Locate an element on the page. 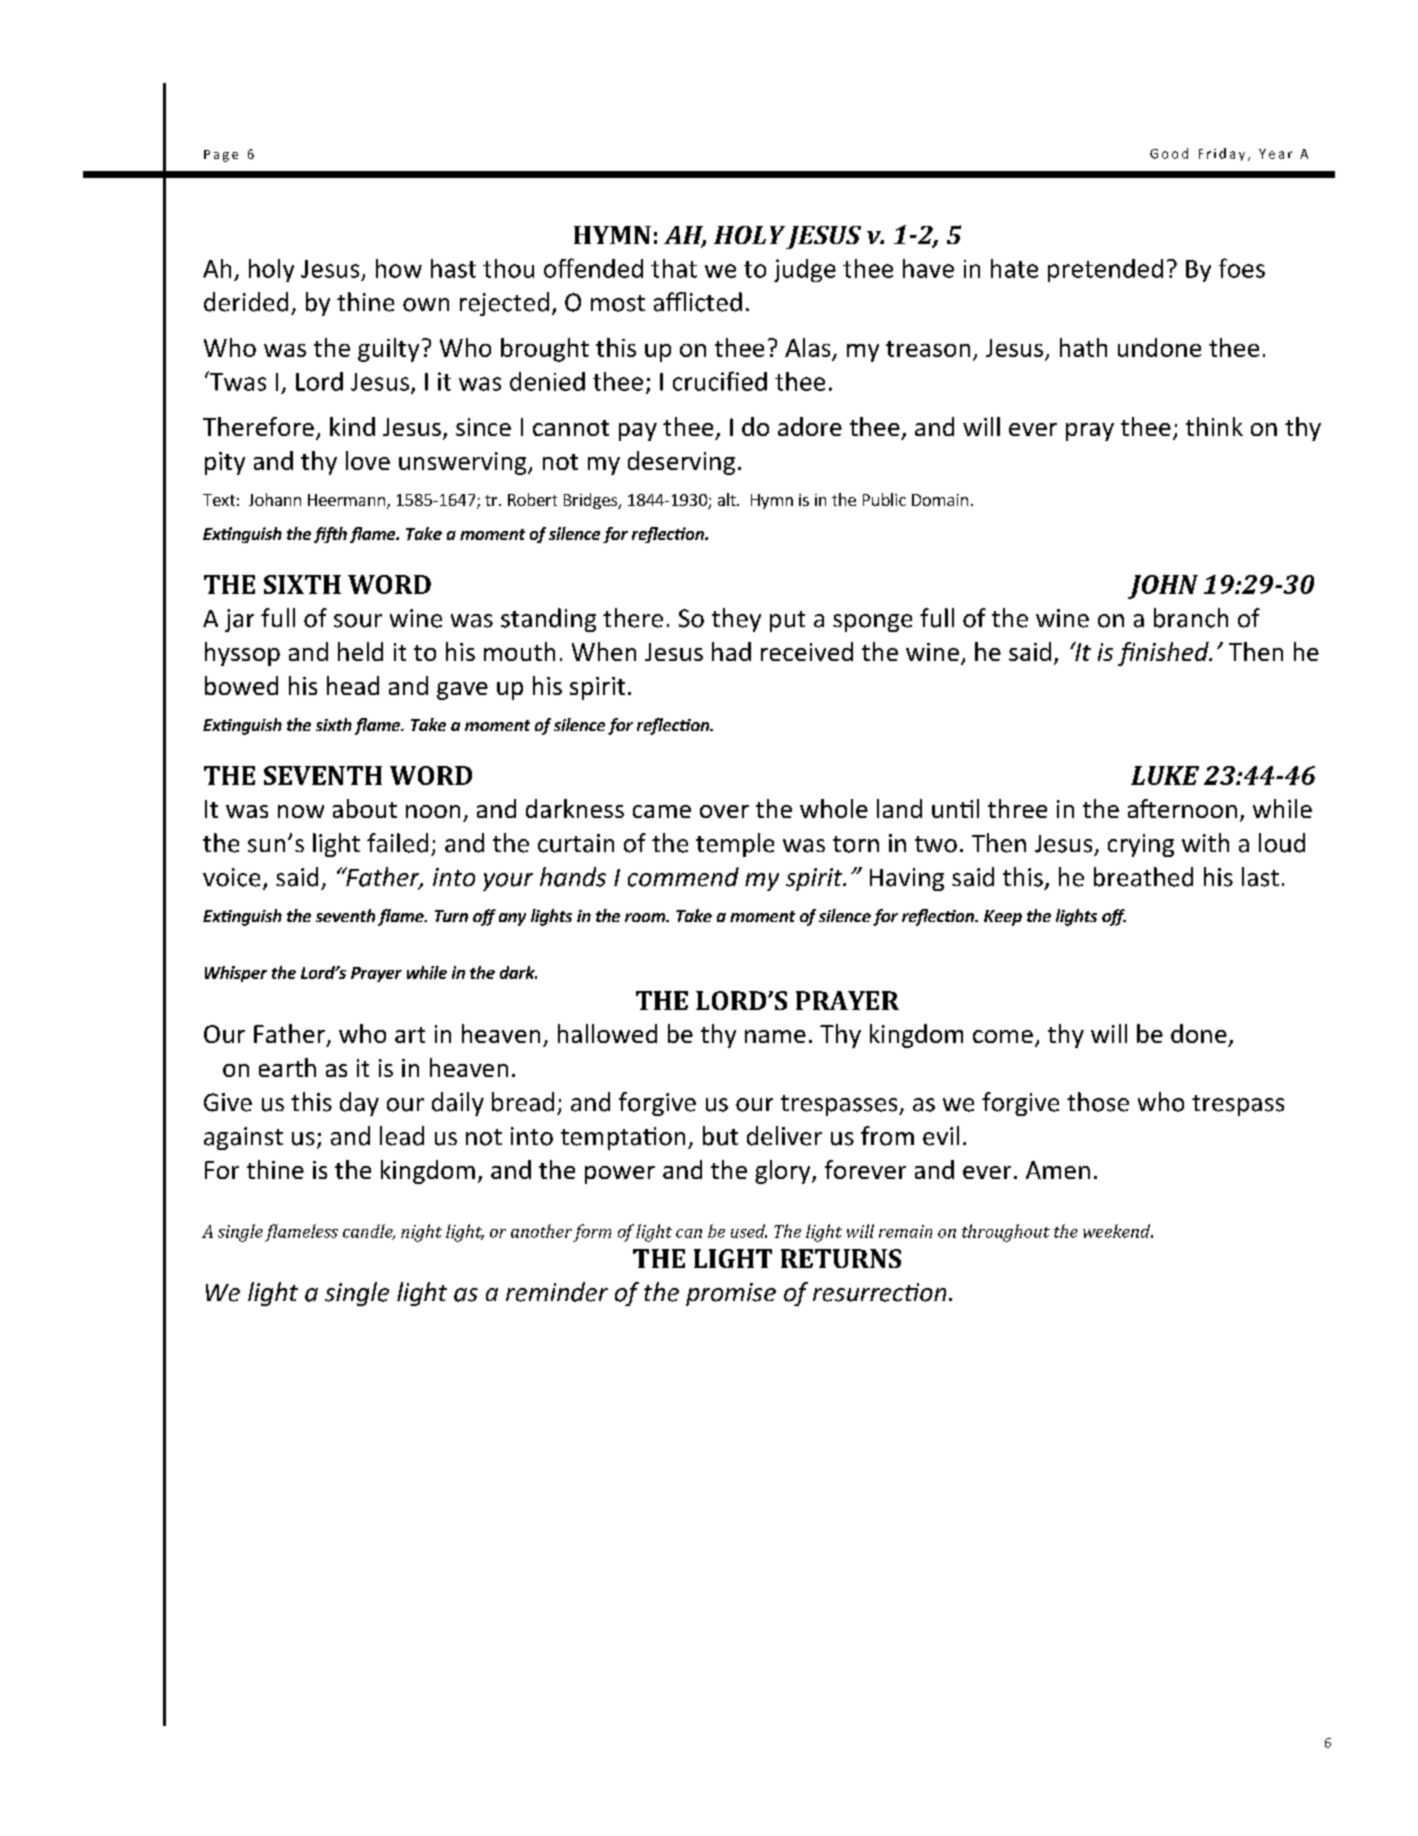 The width and height of the page is (1418, 1836). night is located at coordinates (421, 1233).
